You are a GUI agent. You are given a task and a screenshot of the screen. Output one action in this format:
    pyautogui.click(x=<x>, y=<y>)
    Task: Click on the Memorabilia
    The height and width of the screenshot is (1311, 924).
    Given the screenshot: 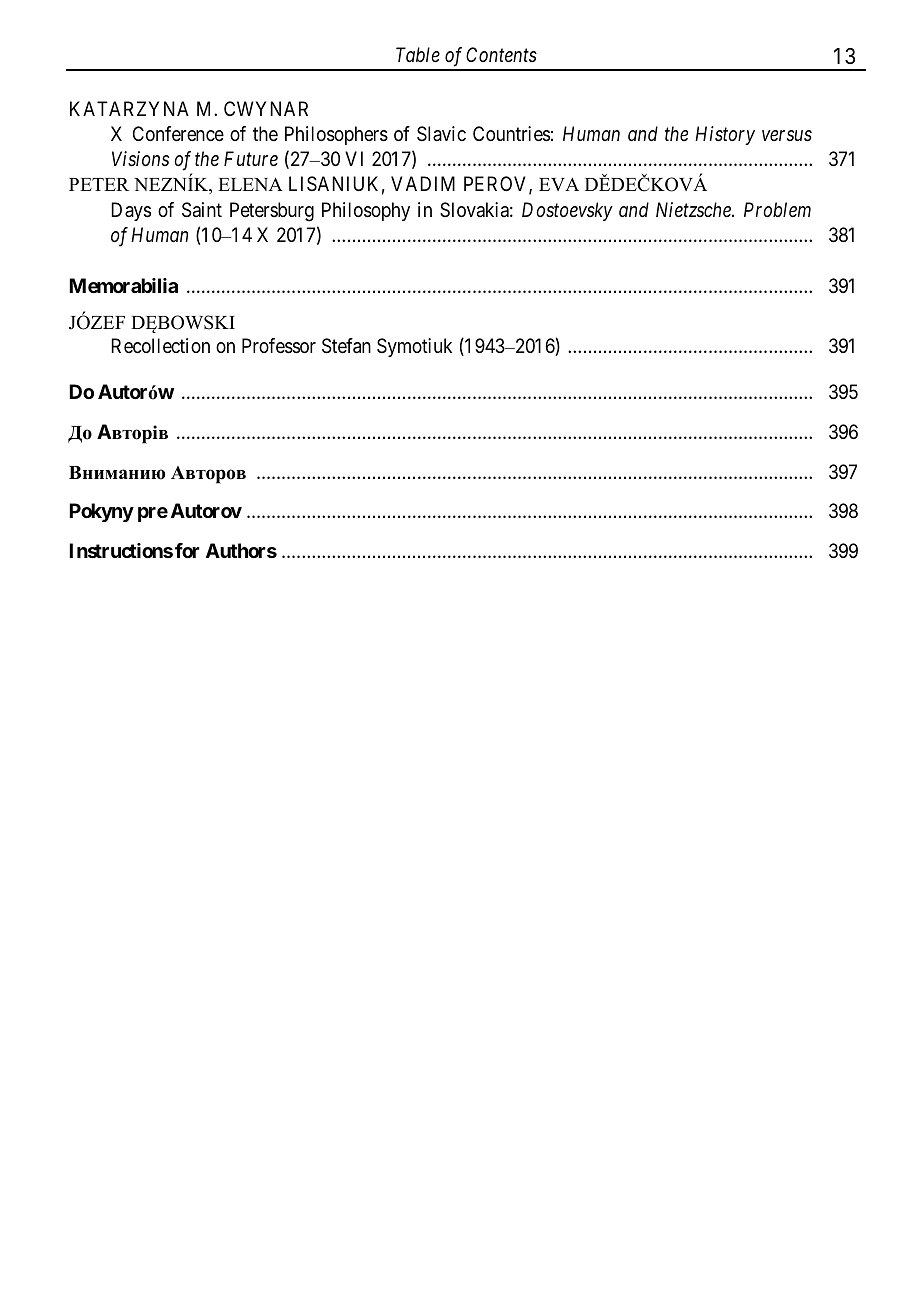 What is the action you would take?
    pyautogui.click(x=123, y=285)
